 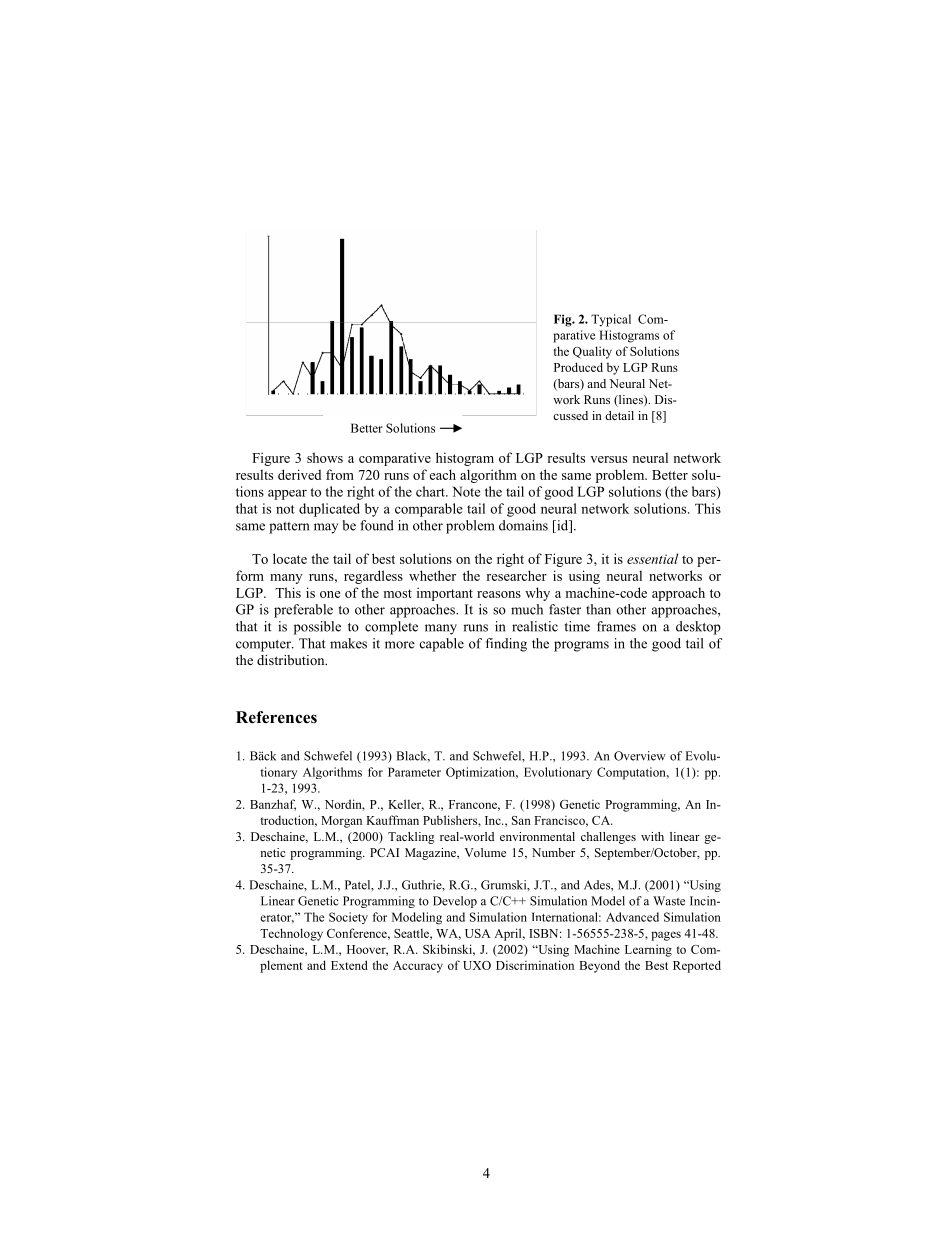 I want to click on versus, so click(x=608, y=459).
